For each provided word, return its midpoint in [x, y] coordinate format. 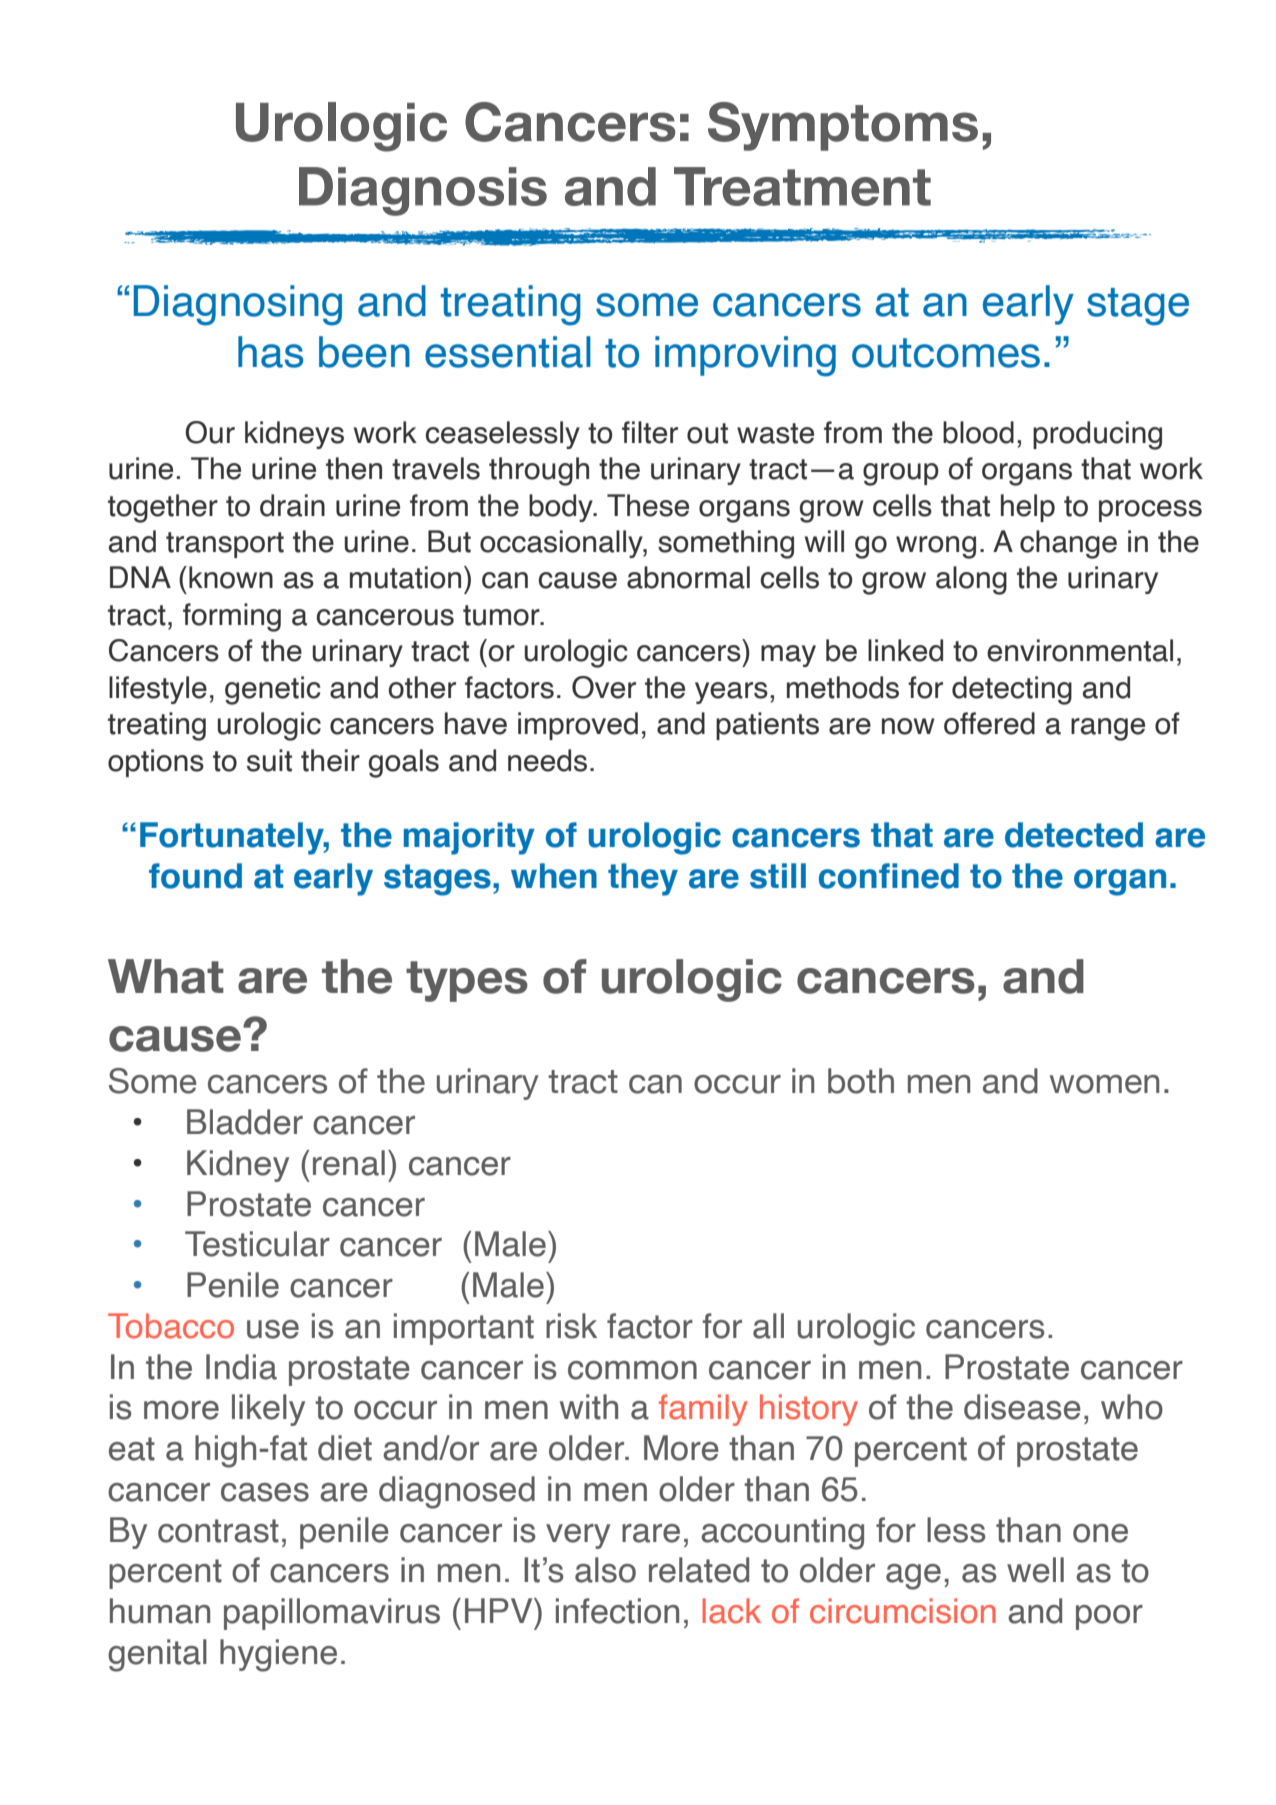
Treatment [802, 186]
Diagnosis [423, 191]
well [1035, 1570]
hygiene [278, 1655]
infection [617, 1611]
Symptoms [843, 126]
